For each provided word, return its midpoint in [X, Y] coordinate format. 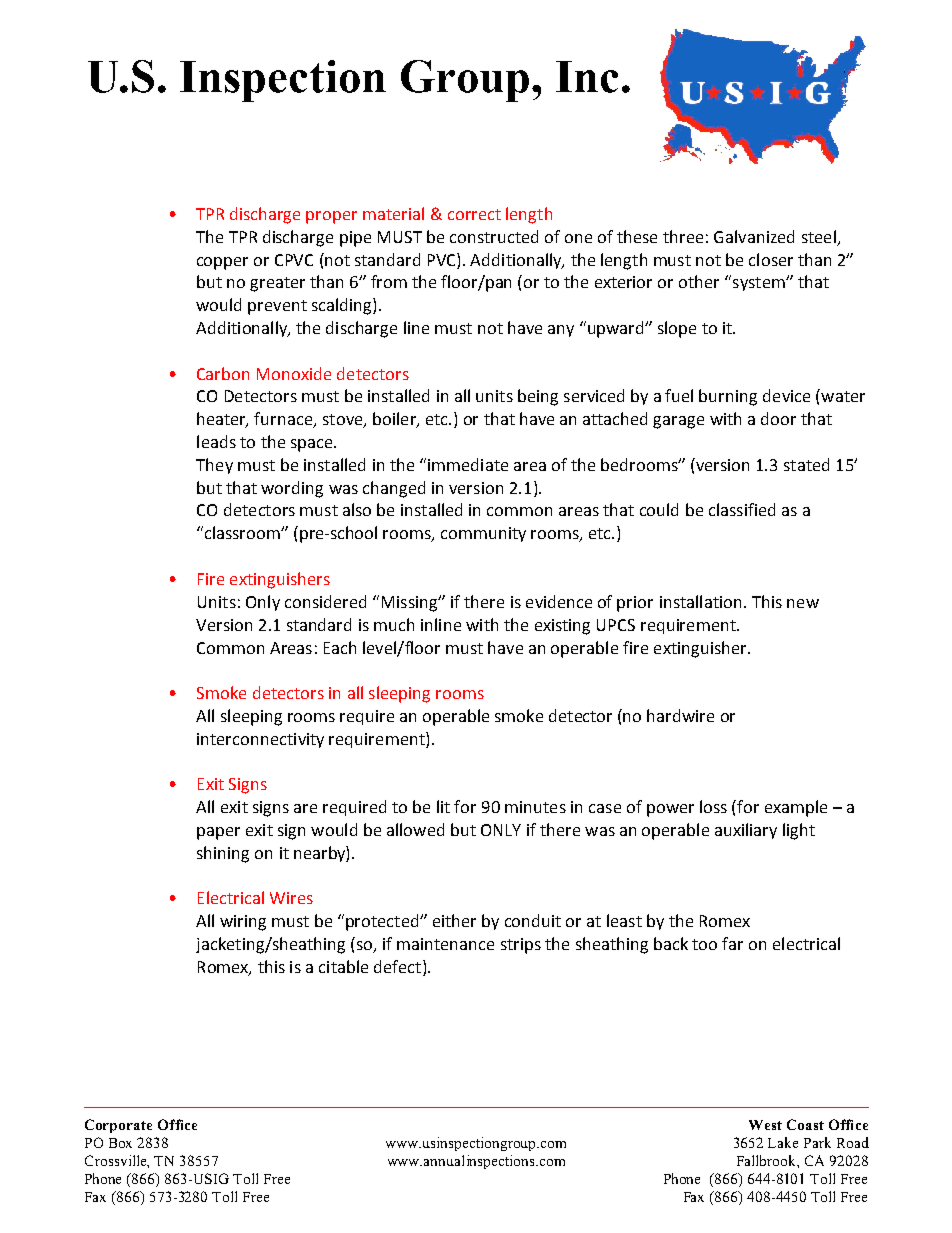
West [765, 1125]
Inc [587, 77]
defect [397, 966]
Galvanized [754, 236]
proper [331, 217]
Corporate [118, 1126]
